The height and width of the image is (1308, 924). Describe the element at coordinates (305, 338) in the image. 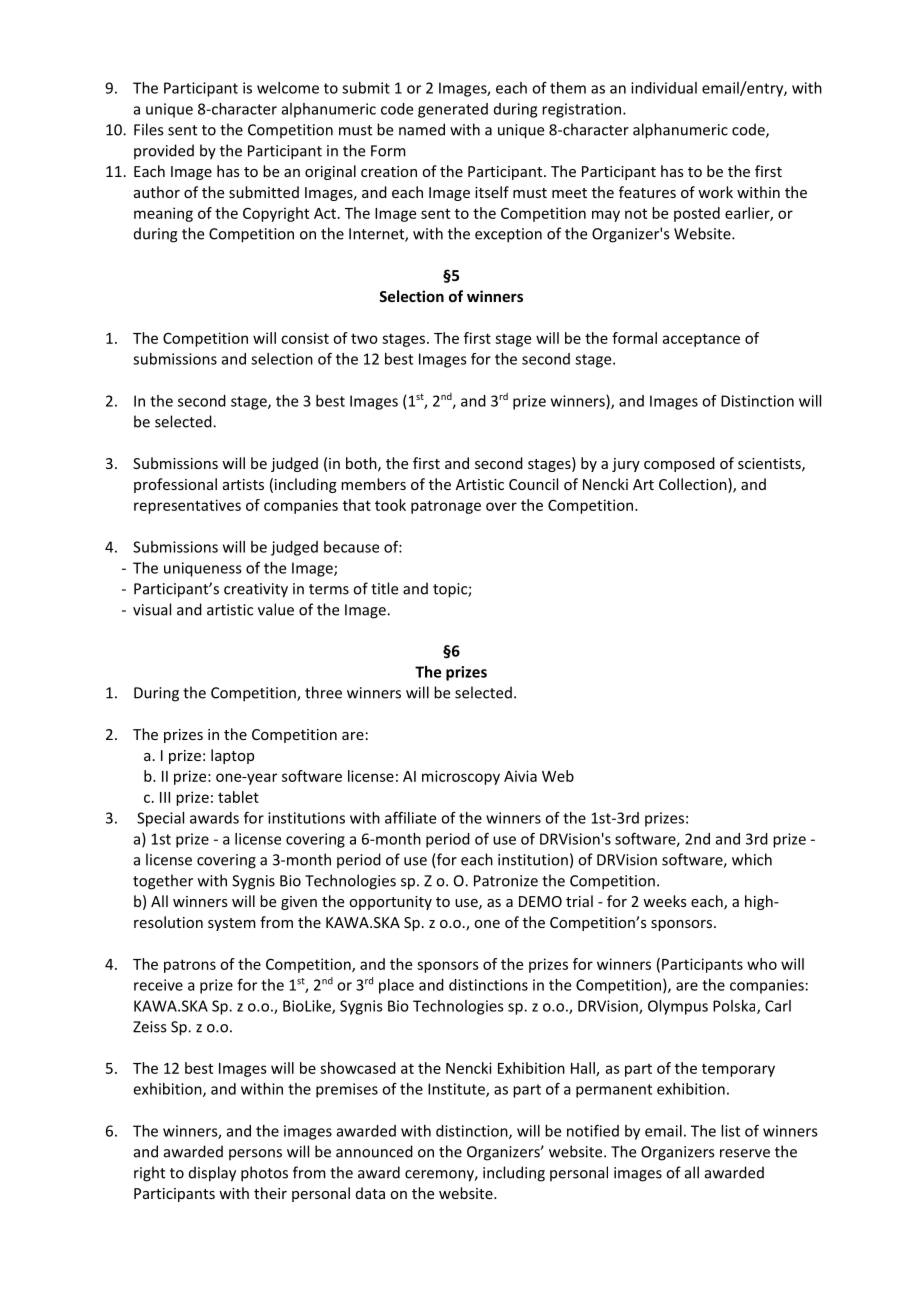

I see `consist` at that location.
